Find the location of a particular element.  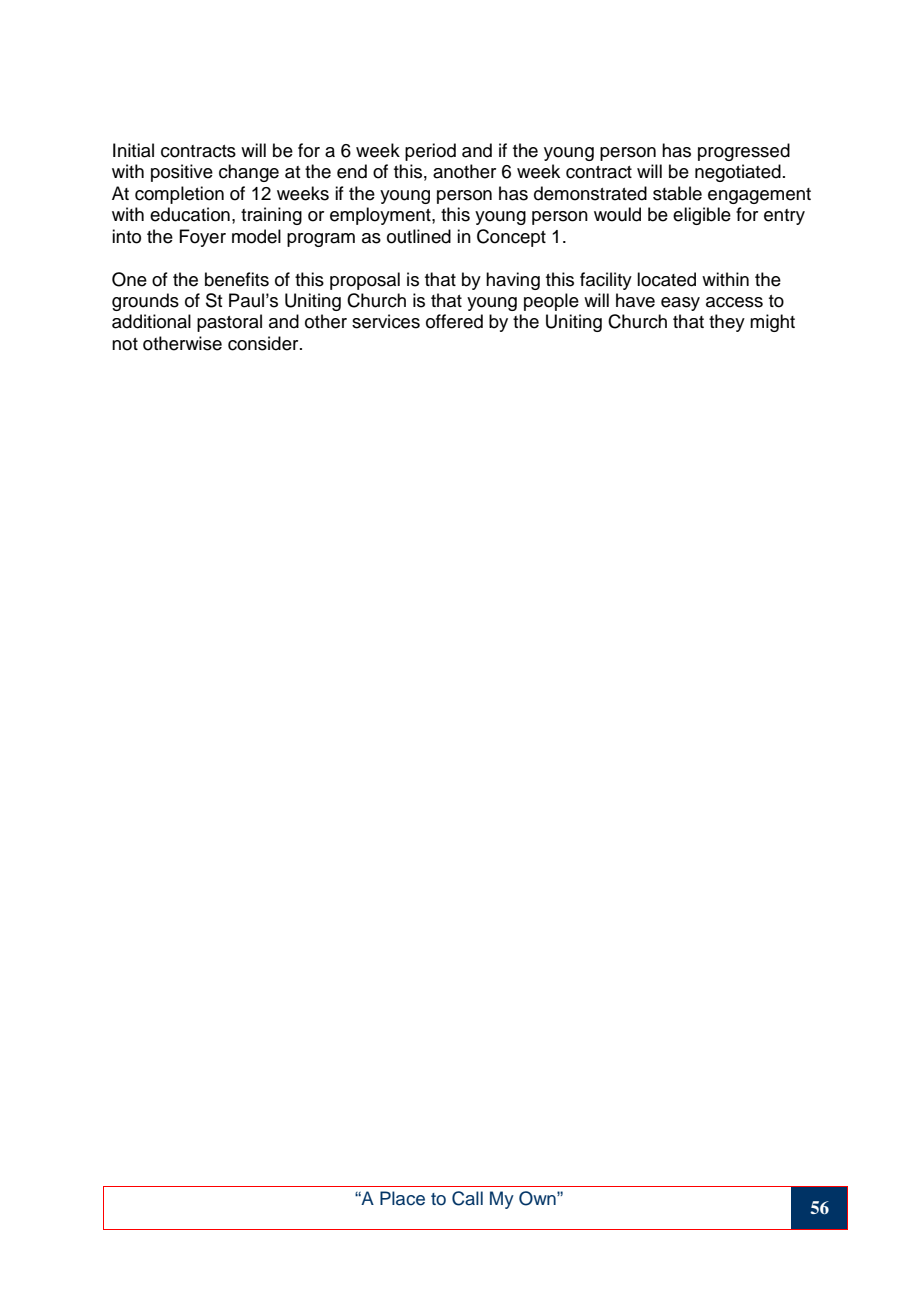

Call is located at coordinates (467, 1198).
